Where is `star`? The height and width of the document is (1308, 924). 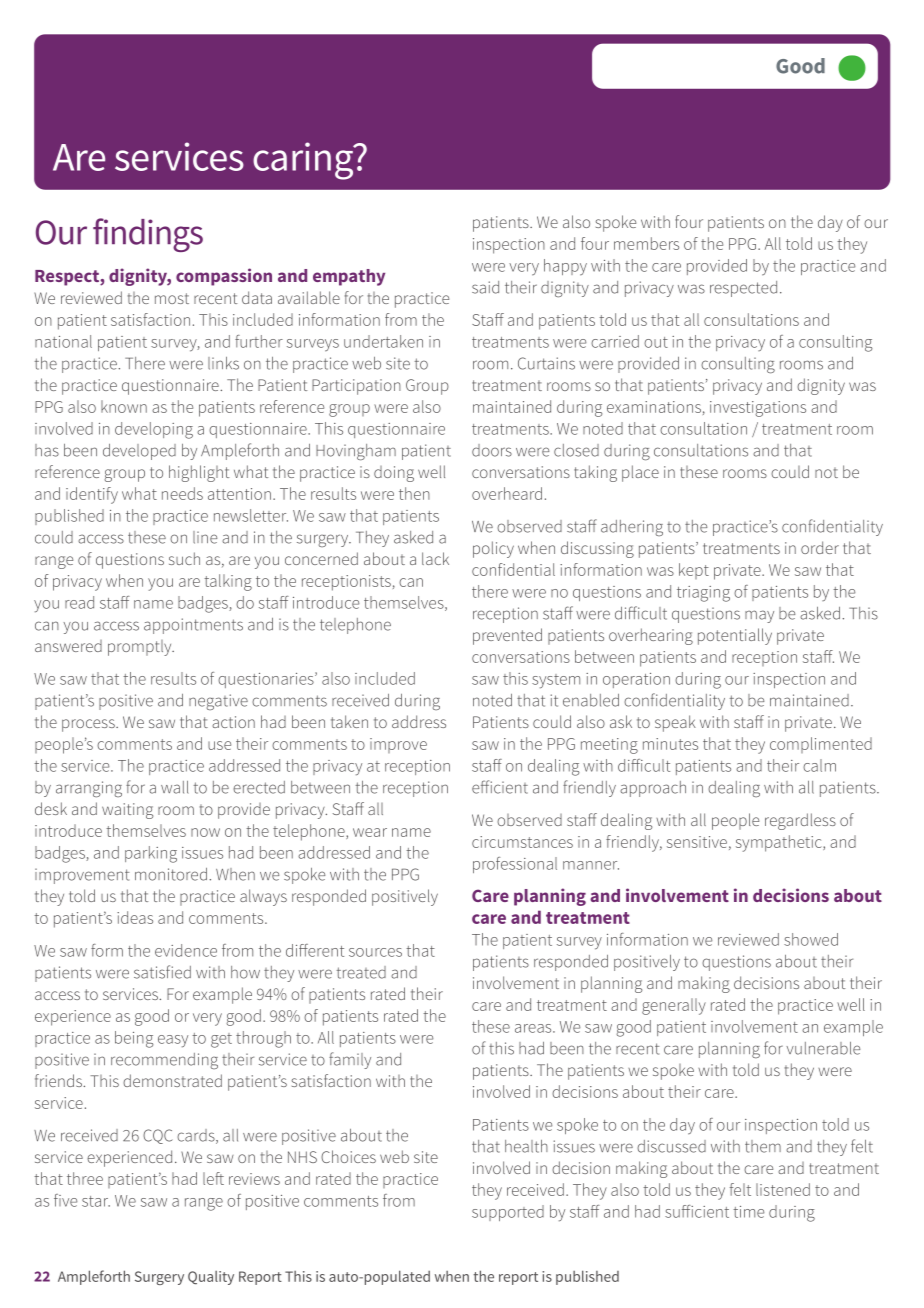 star is located at coordinates (96, 1201).
